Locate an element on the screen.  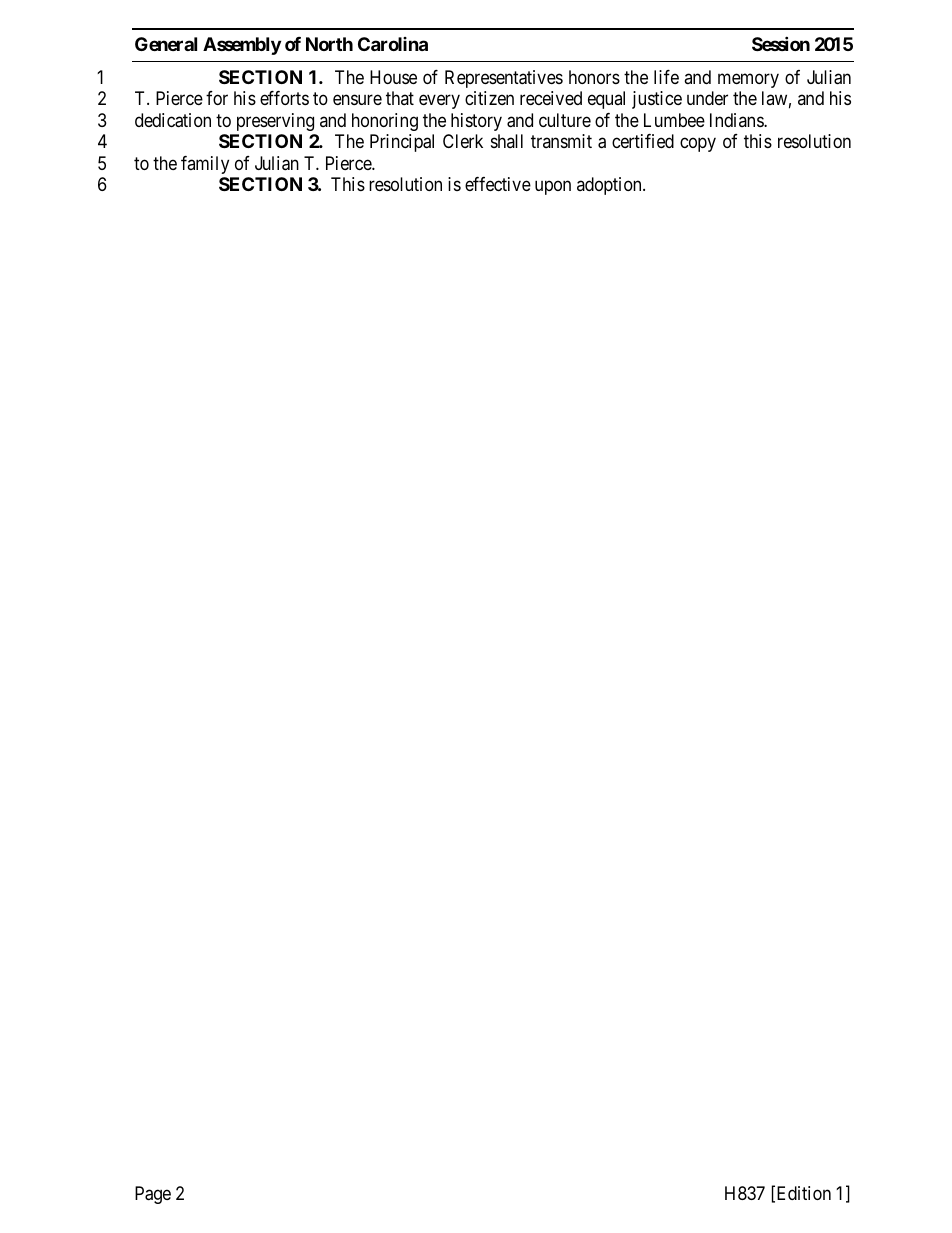
family is located at coordinates (205, 165).
